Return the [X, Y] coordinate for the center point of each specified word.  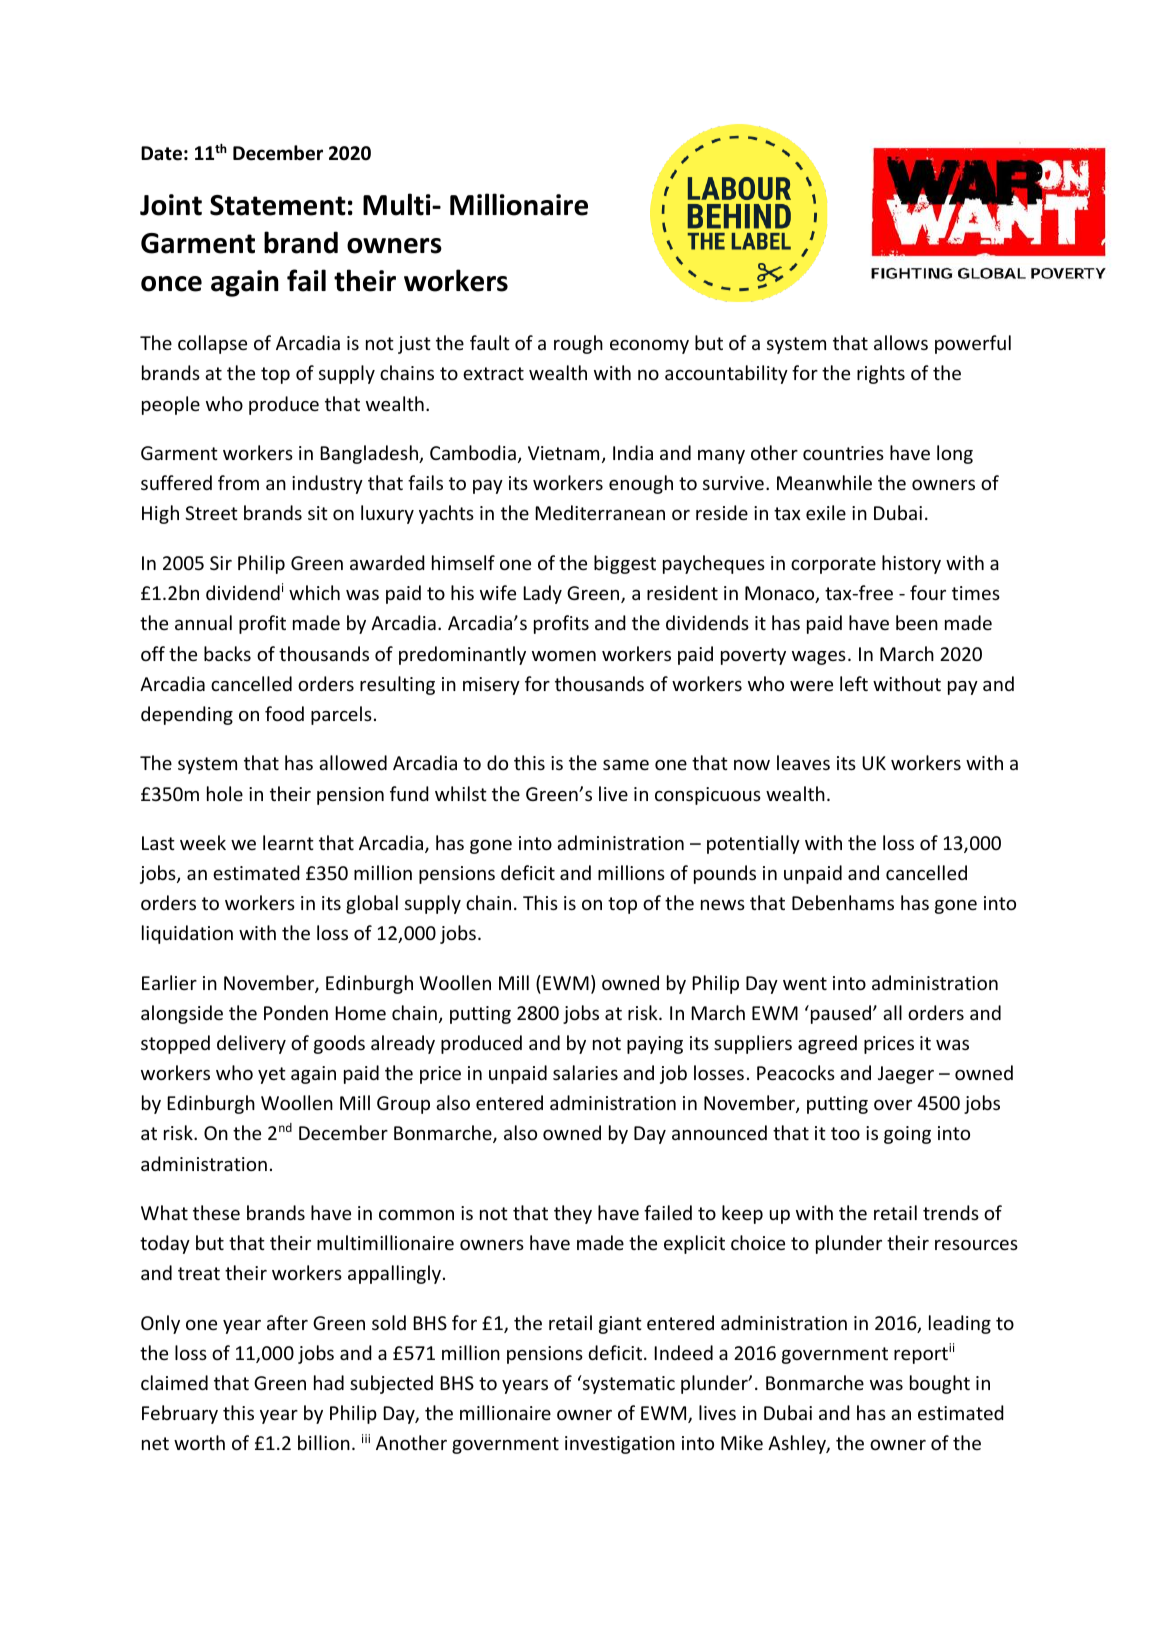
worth [199, 1442]
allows [901, 342]
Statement [278, 205]
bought [940, 1384]
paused [841, 1014]
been [917, 622]
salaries [585, 1072]
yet [272, 1075]
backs [227, 653]
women [564, 656]
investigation [620, 1445]
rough [578, 344]
